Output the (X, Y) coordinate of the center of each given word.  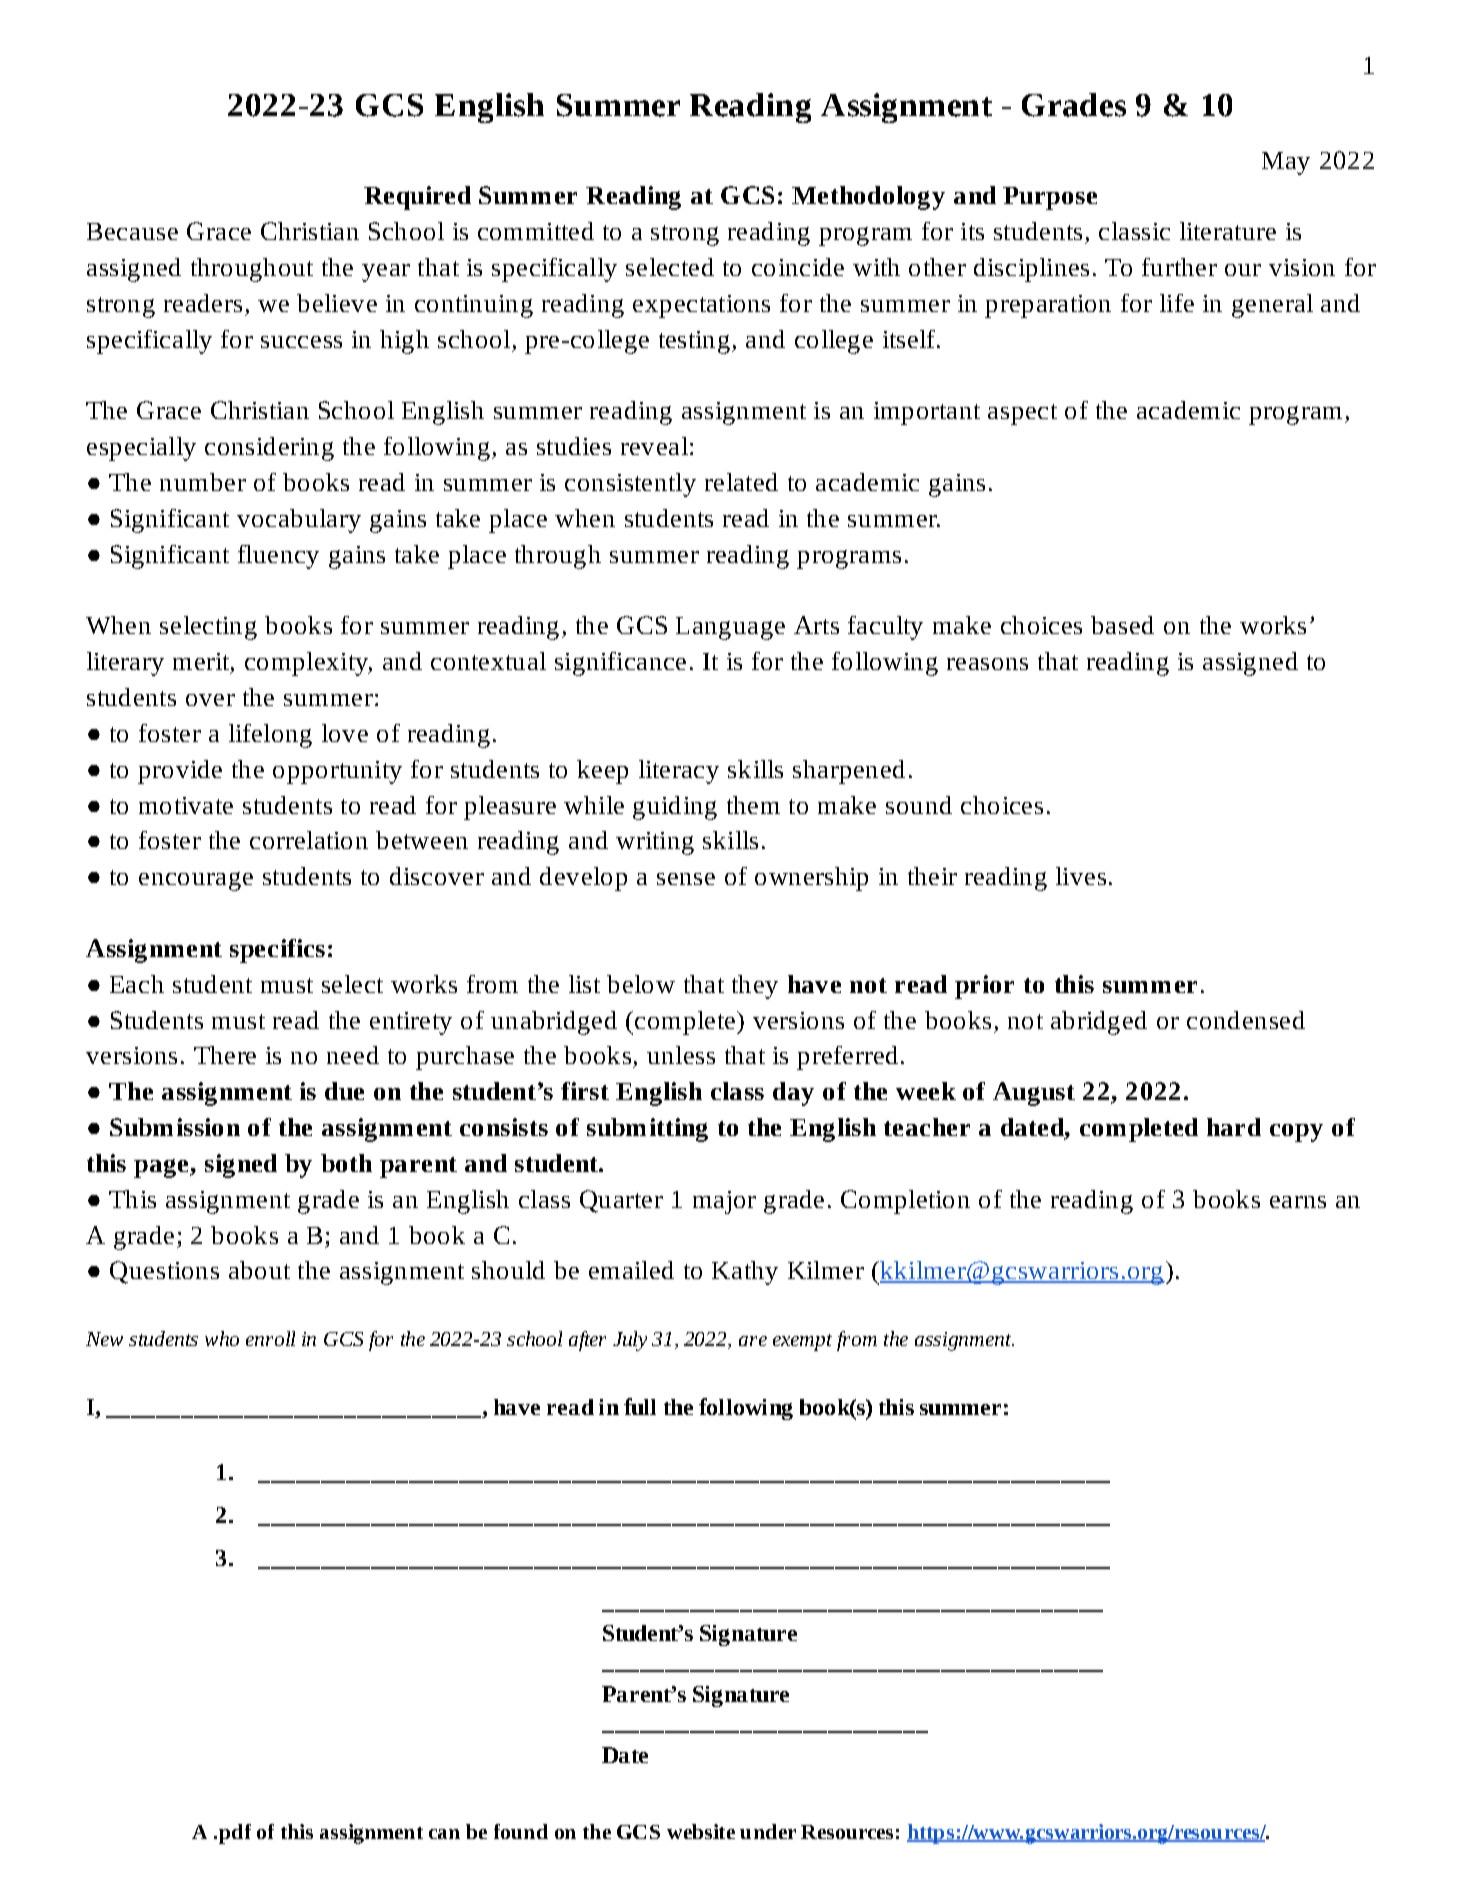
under (768, 1831)
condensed (1246, 1020)
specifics (277, 951)
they (755, 987)
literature (1228, 231)
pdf (233, 1834)
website (701, 1831)
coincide (798, 267)
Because (132, 231)
